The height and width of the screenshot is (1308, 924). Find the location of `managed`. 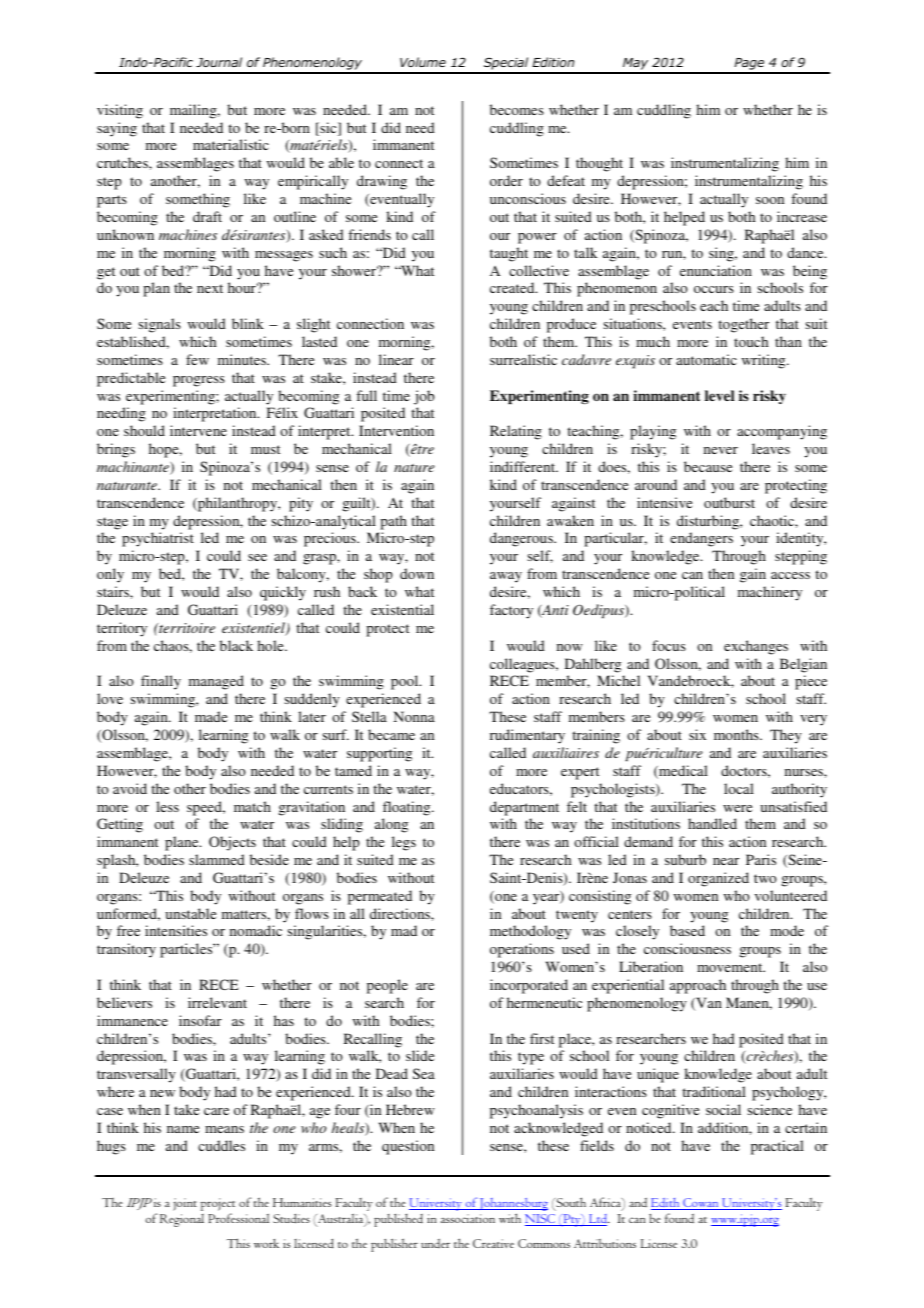

managed is located at coordinates (216, 682).
